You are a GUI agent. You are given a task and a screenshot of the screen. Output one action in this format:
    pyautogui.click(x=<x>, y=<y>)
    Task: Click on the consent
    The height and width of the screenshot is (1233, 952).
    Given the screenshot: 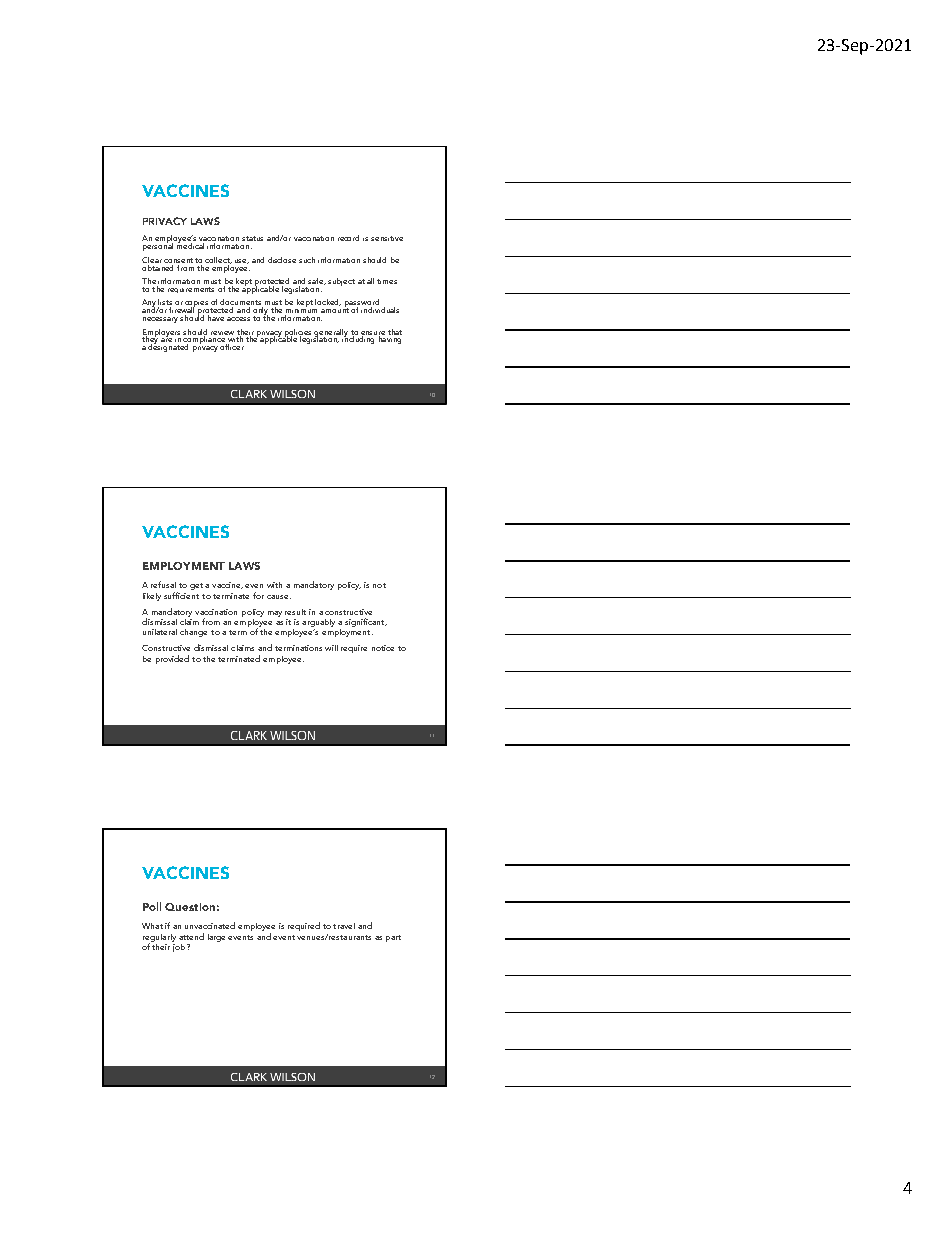 What is the action you would take?
    pyautogui.click(x=178, y=260)
